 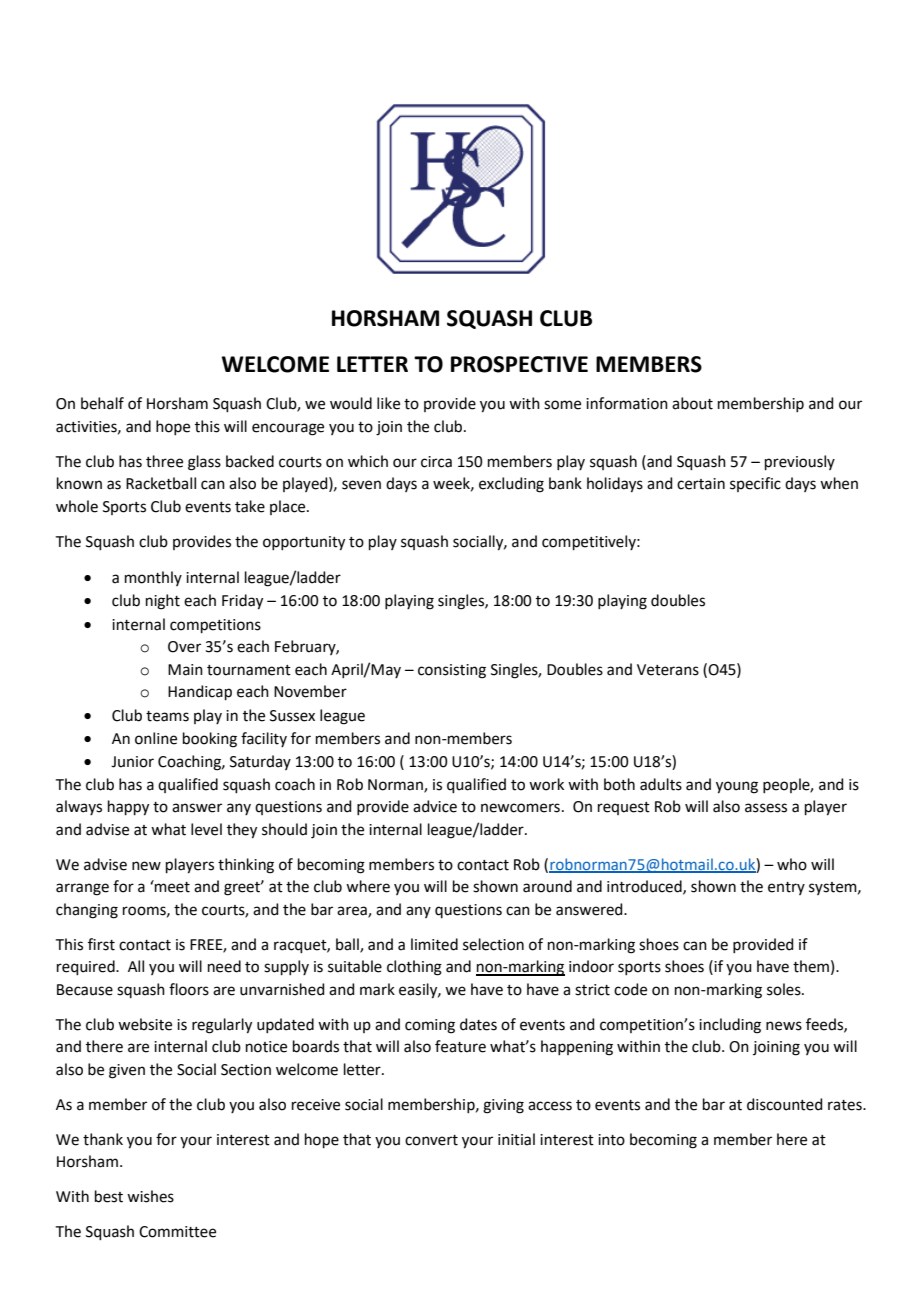 What do you see at coordinates (785, 989) in the screenshot?
I see `soles` at bounding box center [785, 989].
